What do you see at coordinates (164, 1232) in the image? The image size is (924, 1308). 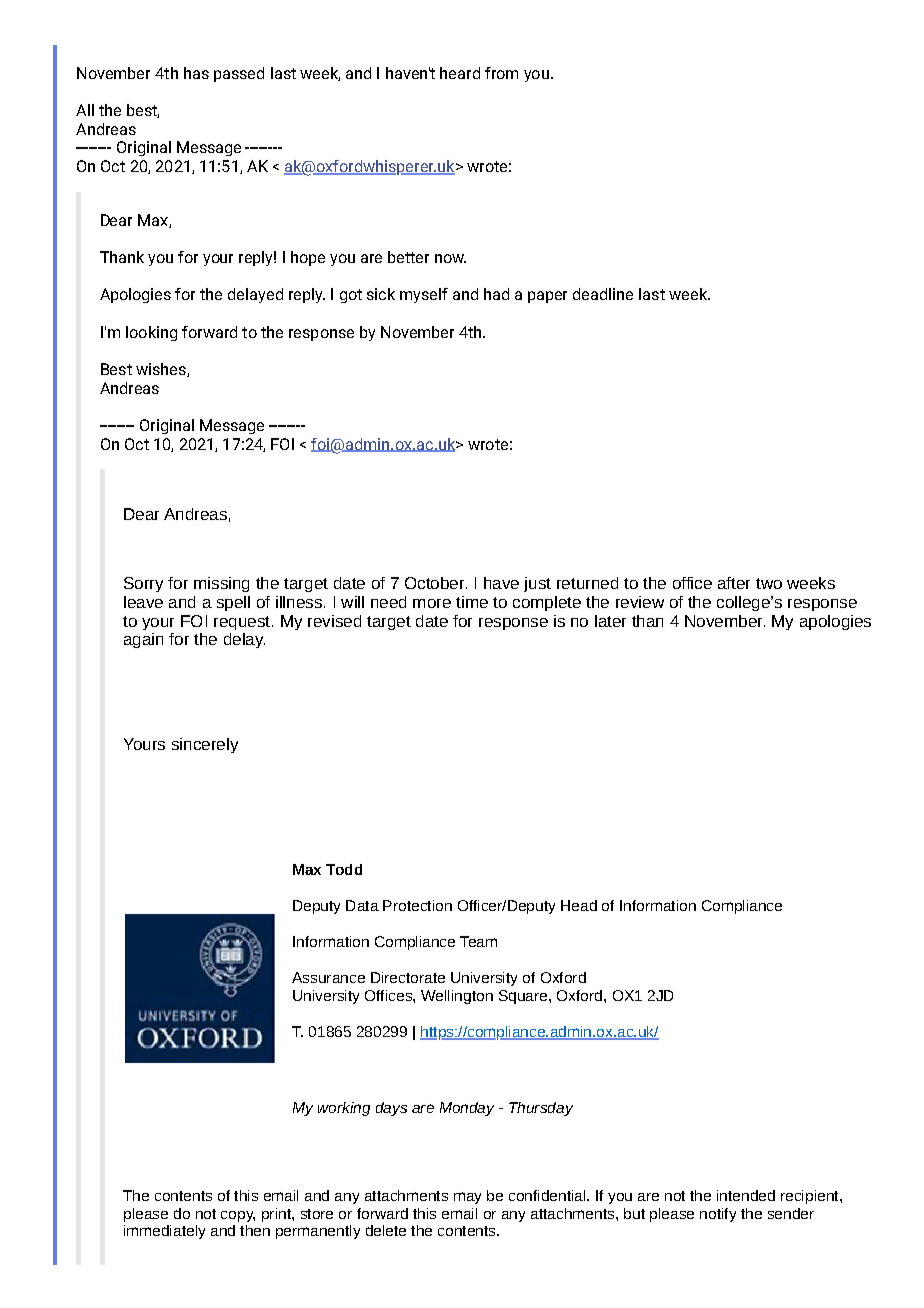 I see `immediately` at bounding box center [164, 1232].
